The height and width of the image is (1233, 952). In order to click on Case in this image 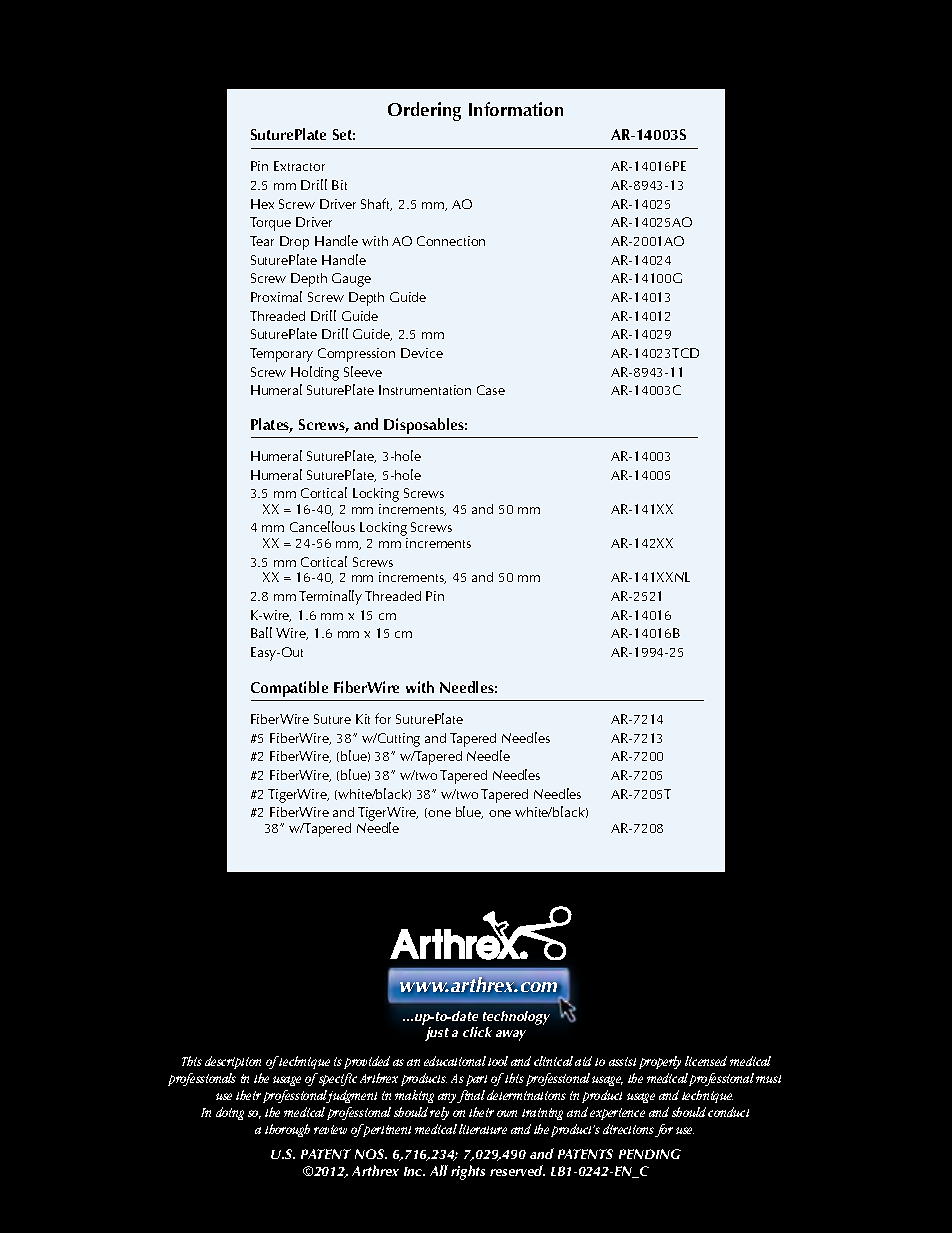, I will do `click(491, 390)`.
